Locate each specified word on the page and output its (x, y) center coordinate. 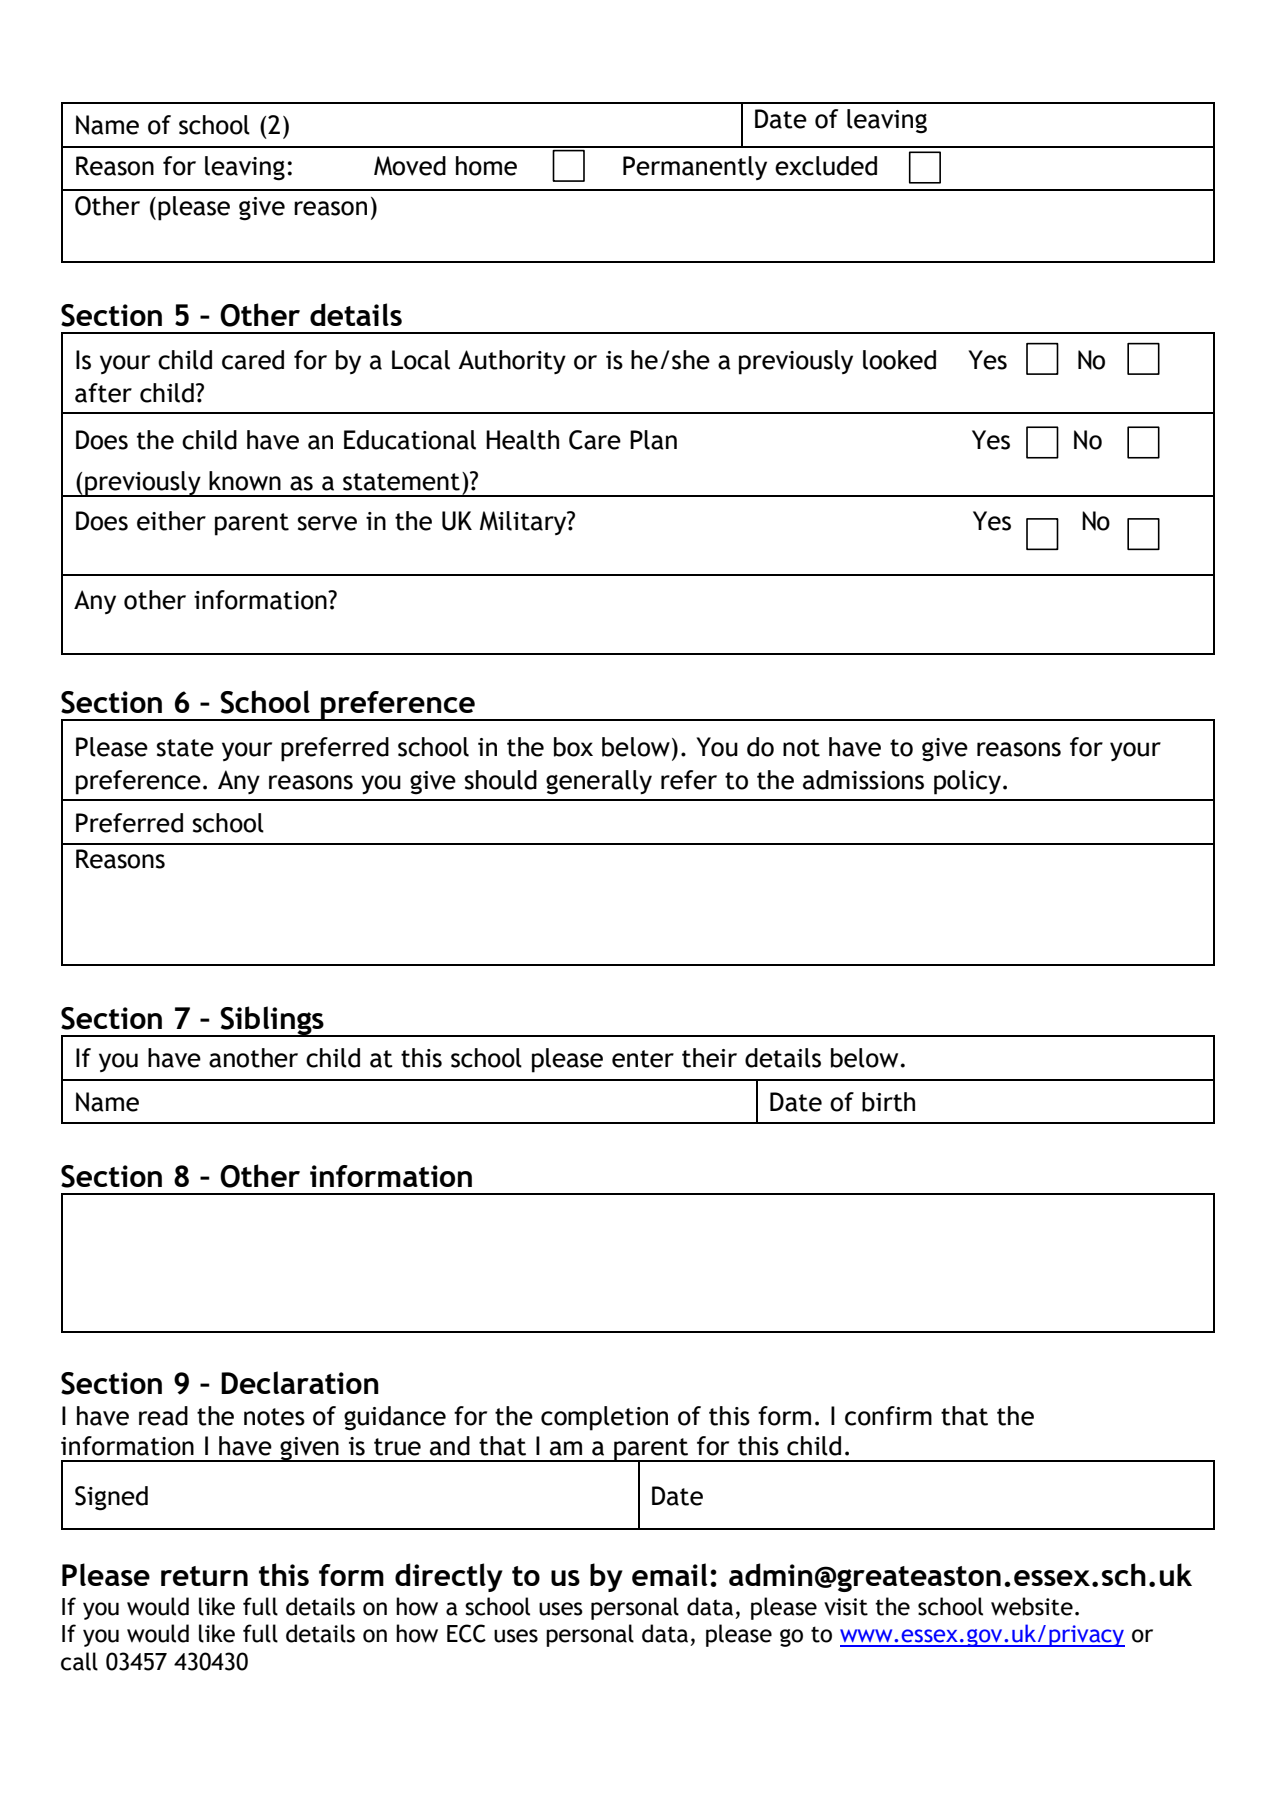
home (486, 166)
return (204, 1576)
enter (643, 1059)
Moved (410, 166)
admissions (863, 780)
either (171, 521)
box (573, 747)
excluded (826, 166)
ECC (466, 1633)
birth (888, 1102)
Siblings (272, 1021)
